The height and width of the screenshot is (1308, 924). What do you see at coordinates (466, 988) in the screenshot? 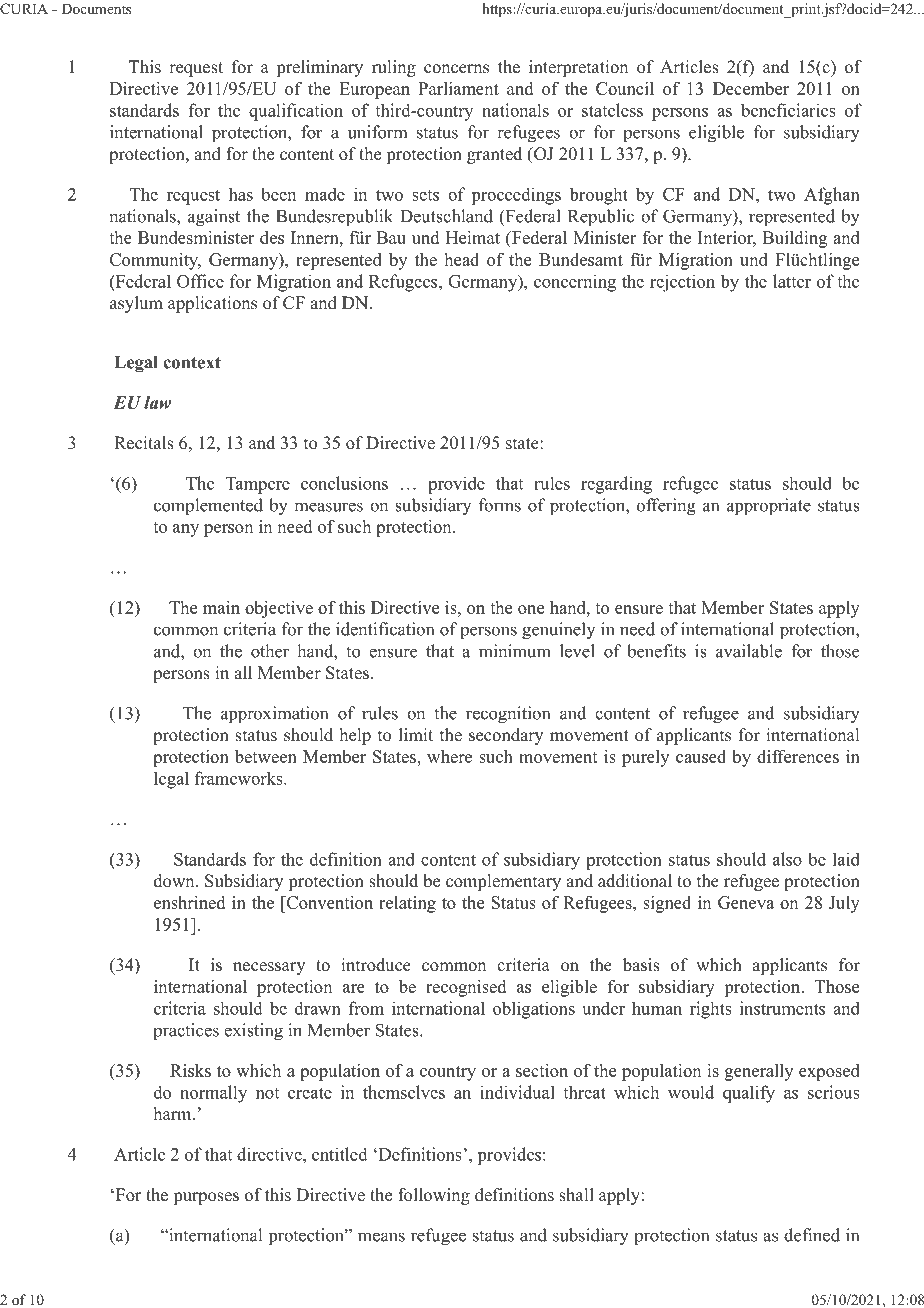
I see `recognised` at bounding box center [466, 988].
